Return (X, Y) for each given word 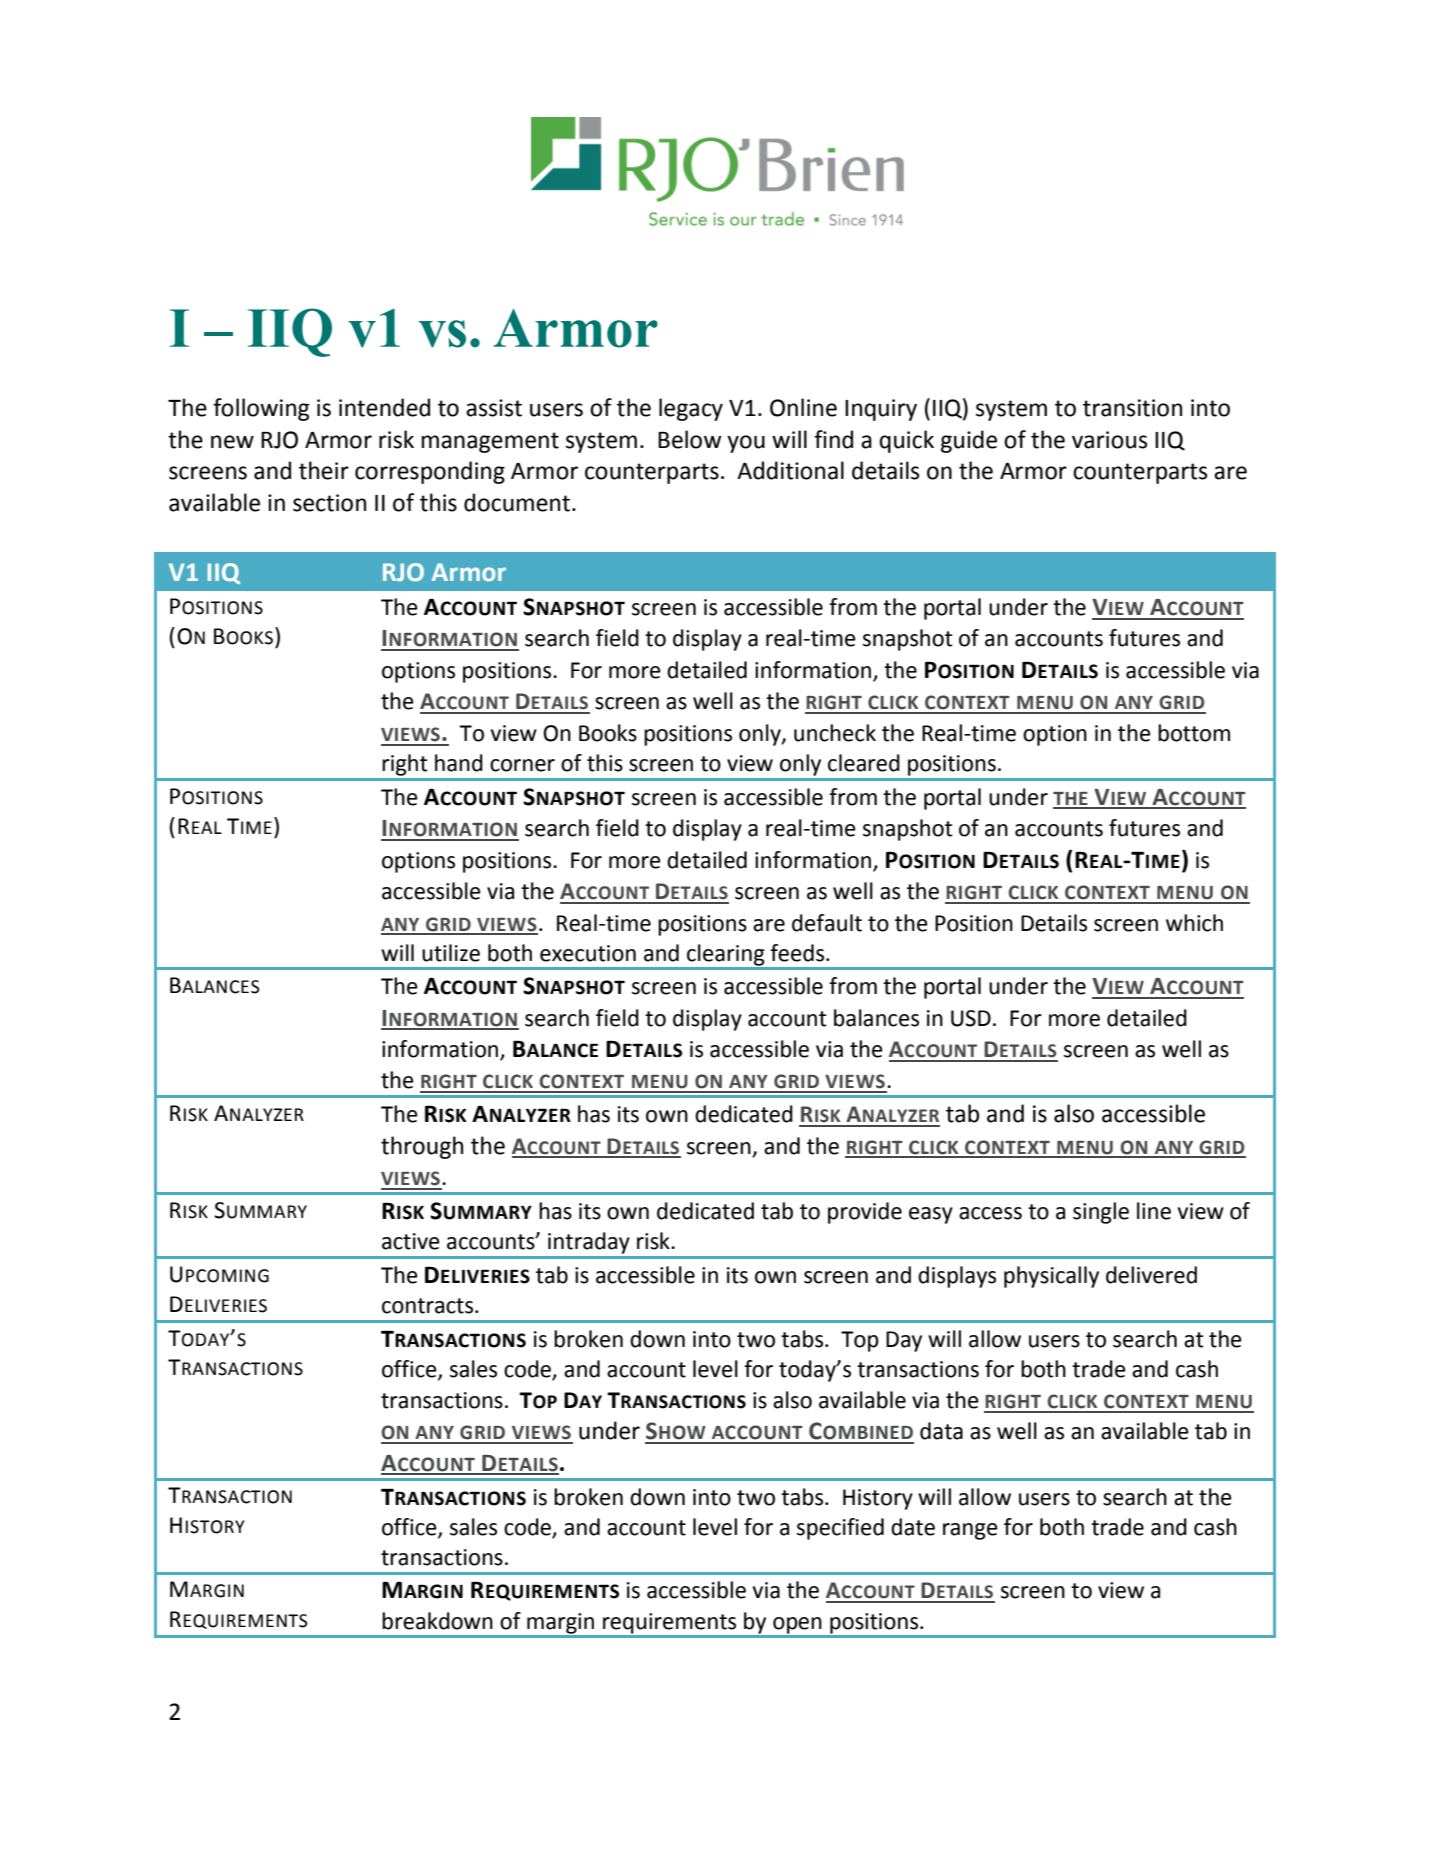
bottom (1194, 733)
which (1194, 923)
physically (1051, 1277)
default (827, 923)
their (324, 470)
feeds (798, 953)
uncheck (835, 733)
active (411, 1241)
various (1109, 440)
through (422, 1147)
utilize (451, 953)
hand (459, 763)
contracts (429, 1306)
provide (865, 1213)
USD (971, 1018)
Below (690, 439)
